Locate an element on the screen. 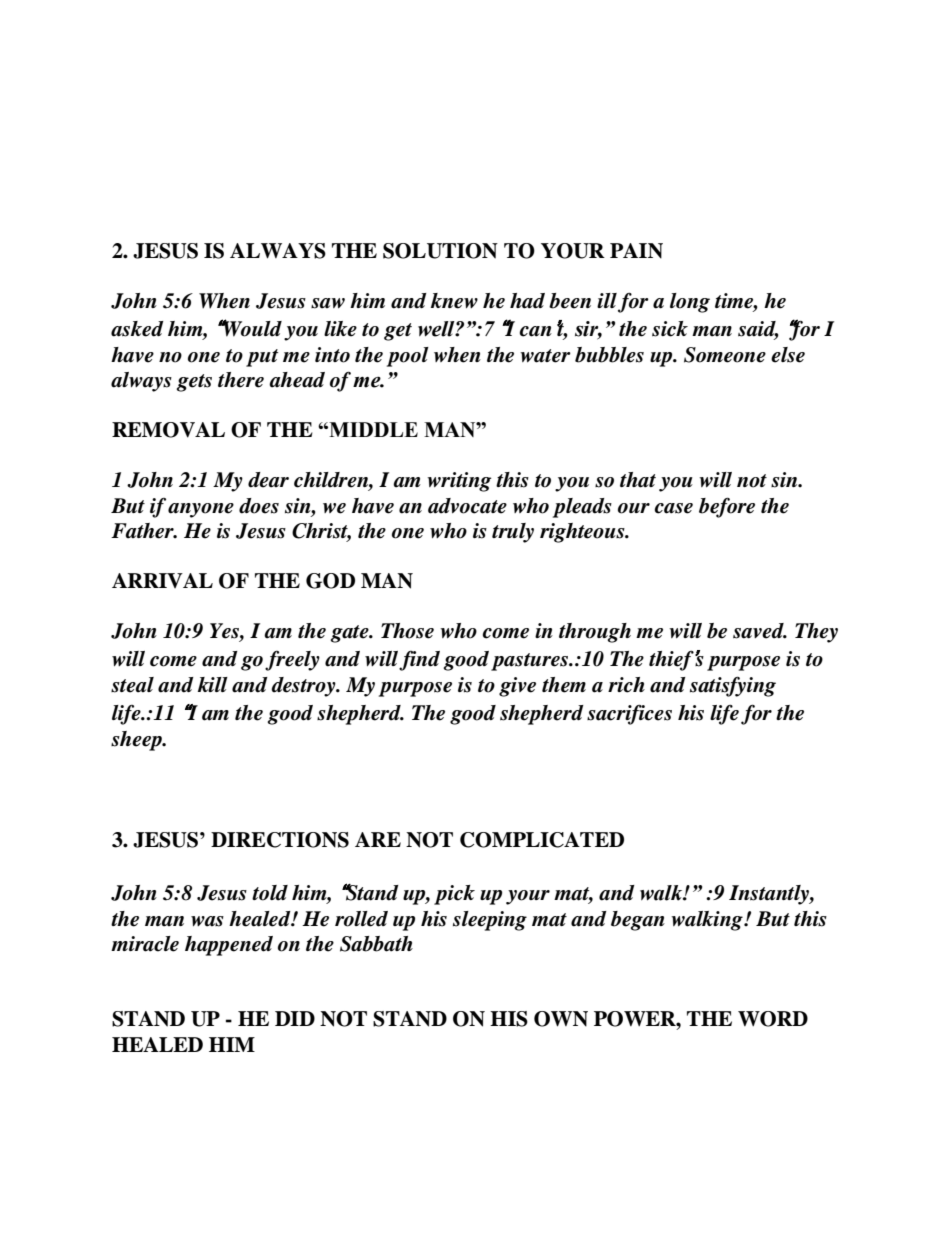 This screenshot has height=1233, width=952. kill is located at coordinates (213, 684).
